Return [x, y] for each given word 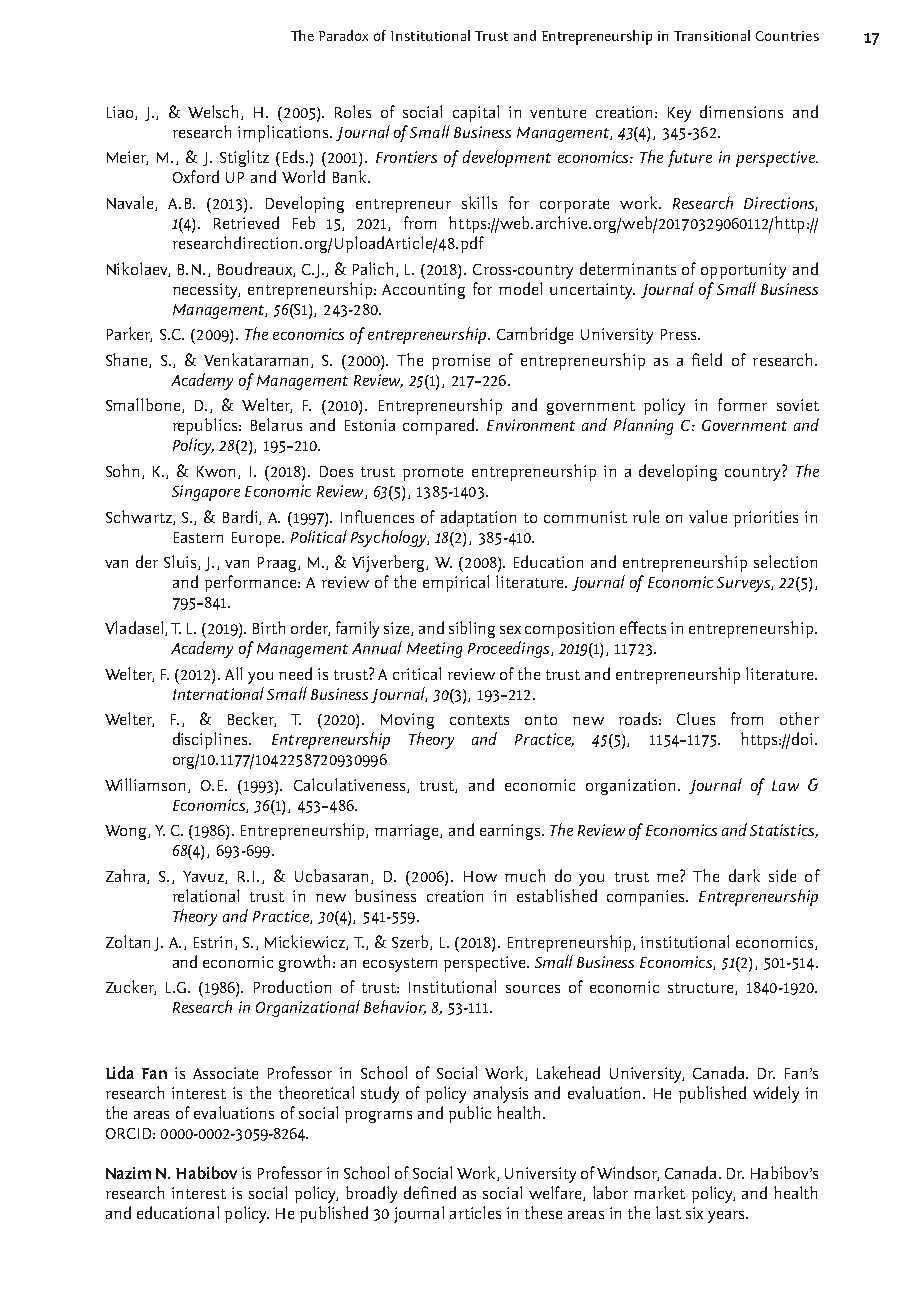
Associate [225, 1073]
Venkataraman [258, 360]
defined [430, 1192]
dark [744, 875]
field [707, 359]
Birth [269, 627]
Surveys [744, 584]
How [480, 876]
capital [476, 113]
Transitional [712, 35]
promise [461, 362]
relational [206, 895]
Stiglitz [244, 158]
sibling [472, 629]
